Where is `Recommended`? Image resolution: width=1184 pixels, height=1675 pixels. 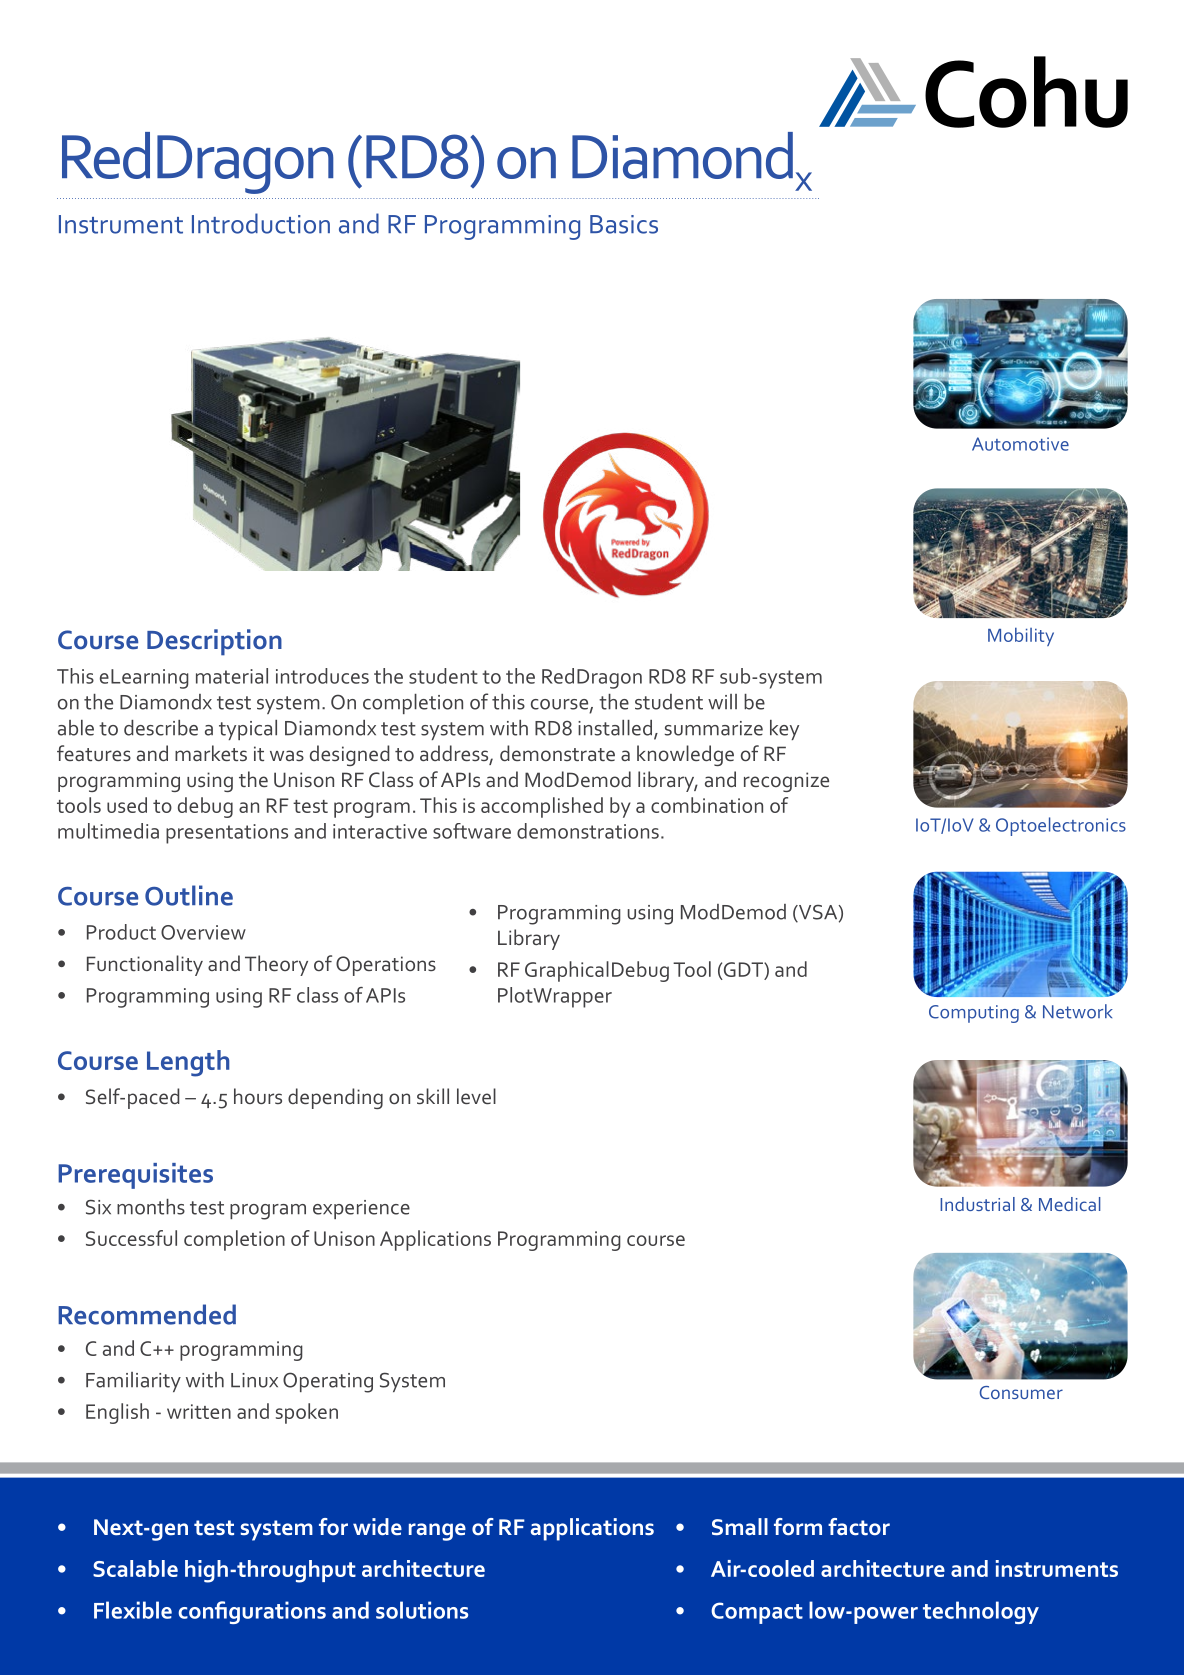
Recommended is located at coordinates (147, 1314).
